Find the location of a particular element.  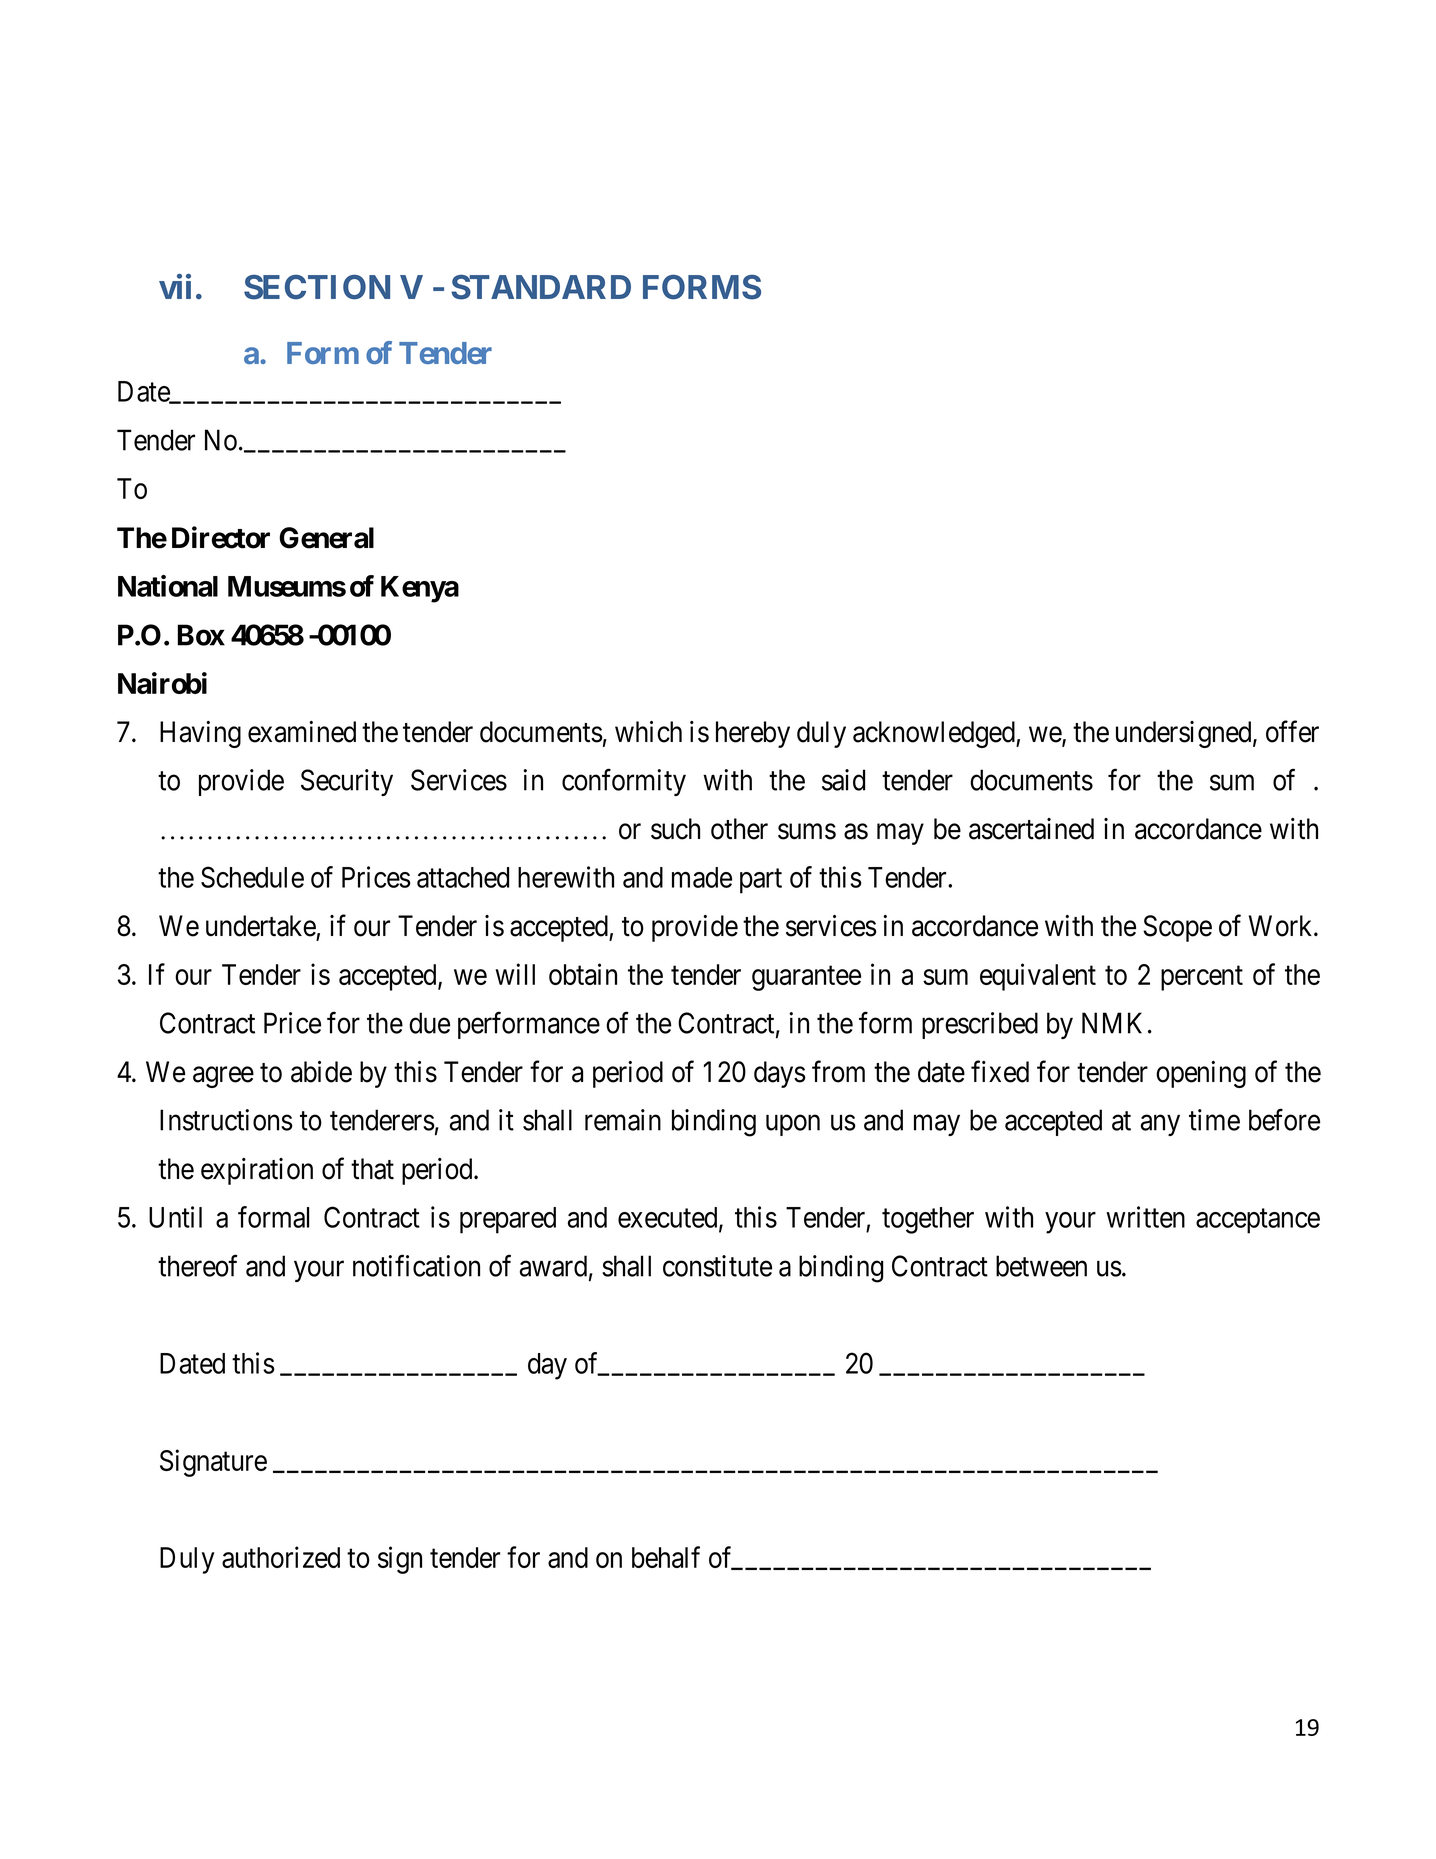

authorized is located at coordinates (281, 1557).
